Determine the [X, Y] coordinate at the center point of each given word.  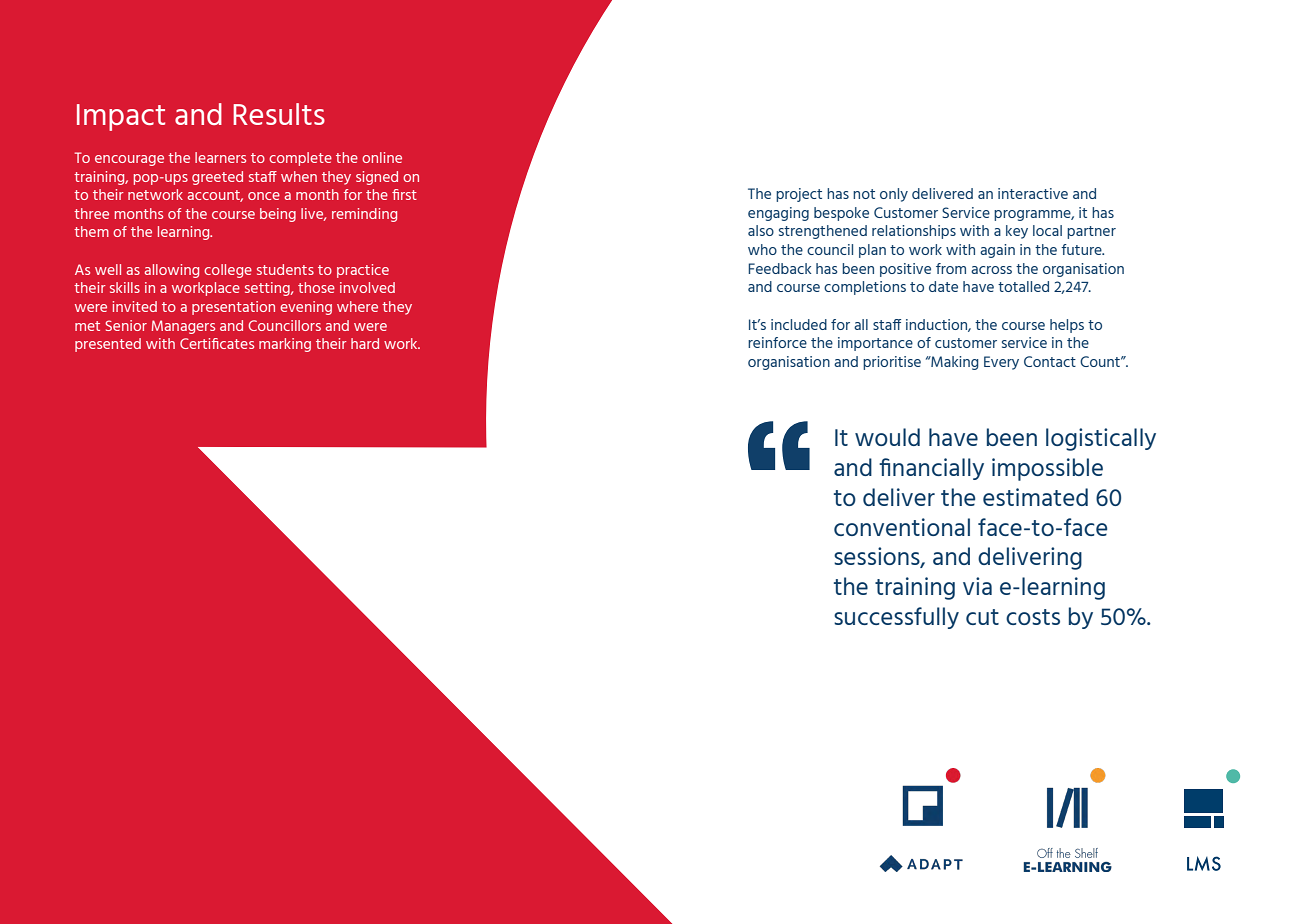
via [977, 586]
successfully [896, 618]
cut [982, 617]
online [382, 157]
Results [279, 114]
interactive [1033, 193]
